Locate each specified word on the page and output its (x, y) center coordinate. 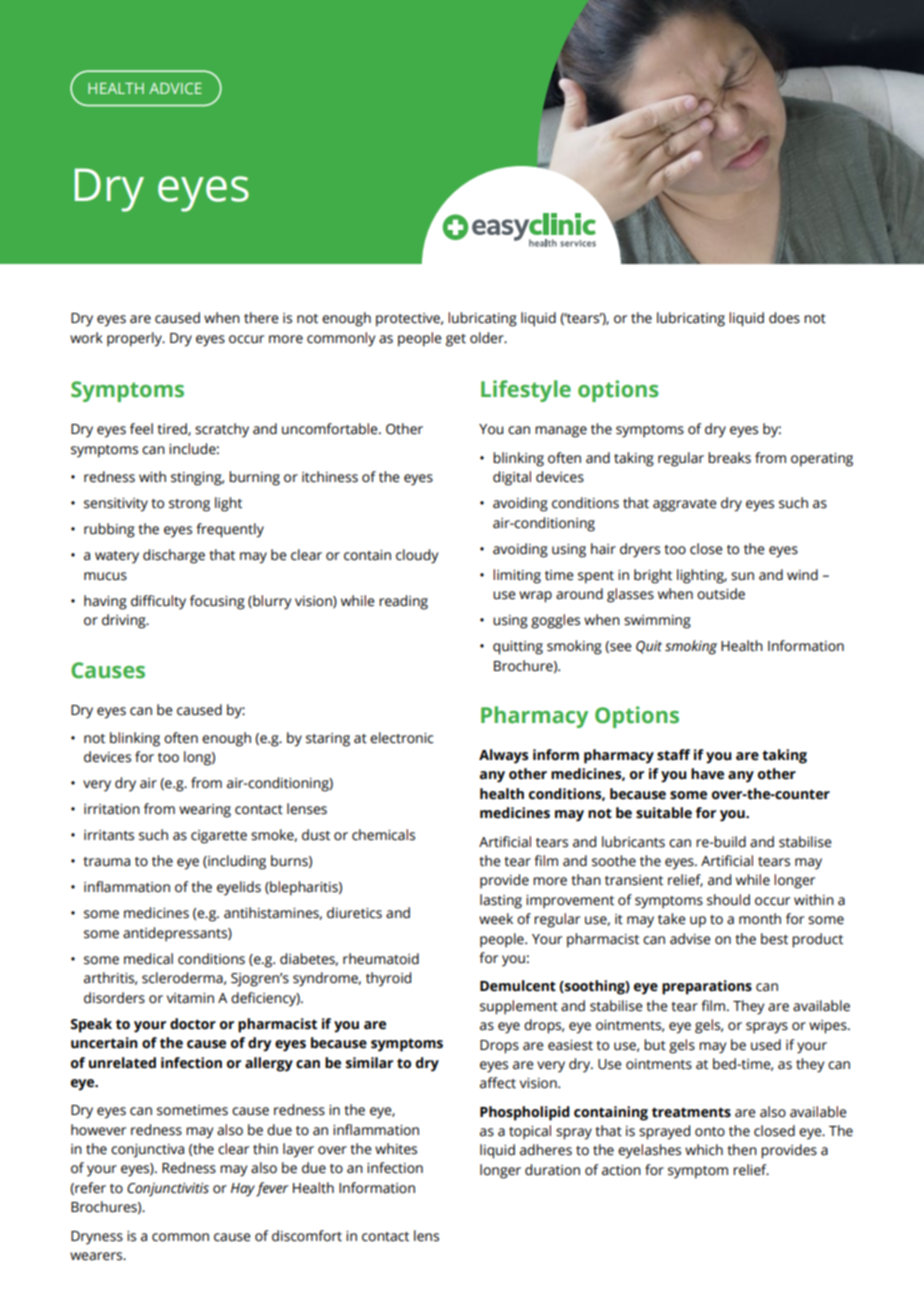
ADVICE (175, 88)
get (456, 340)
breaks (729, 458)
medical (148, 959)
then (742, 1150)
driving (125, 621)
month (760, 919)
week (496, 919)
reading (403, 602)
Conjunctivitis (168, 1190)
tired (173, 429)
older (488, 338)
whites (396, 1149)
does (784, 318)
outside (721, 594)
